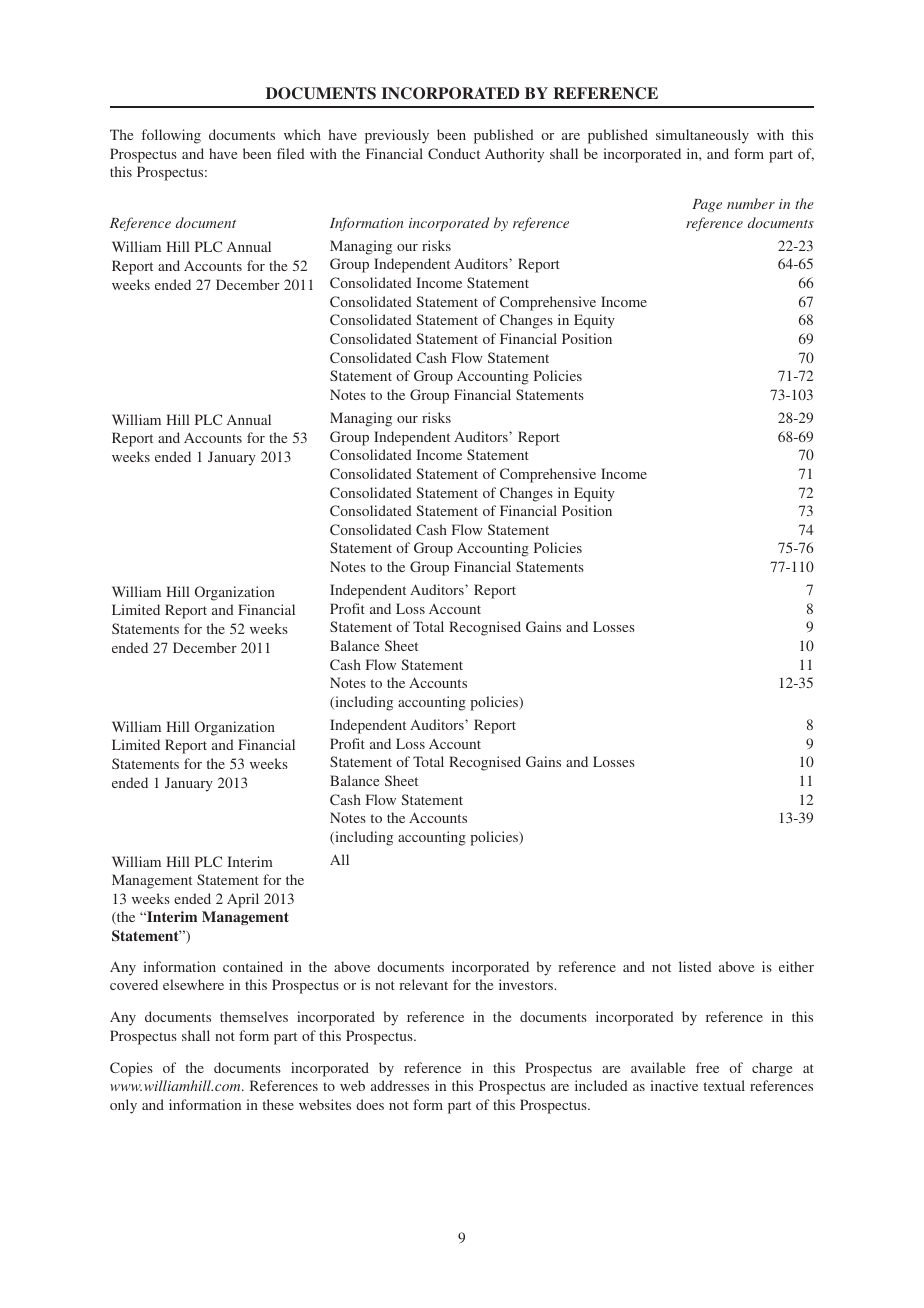  Describe the element at coordinates (707, 205) in the document. I see `Page` at that location.
